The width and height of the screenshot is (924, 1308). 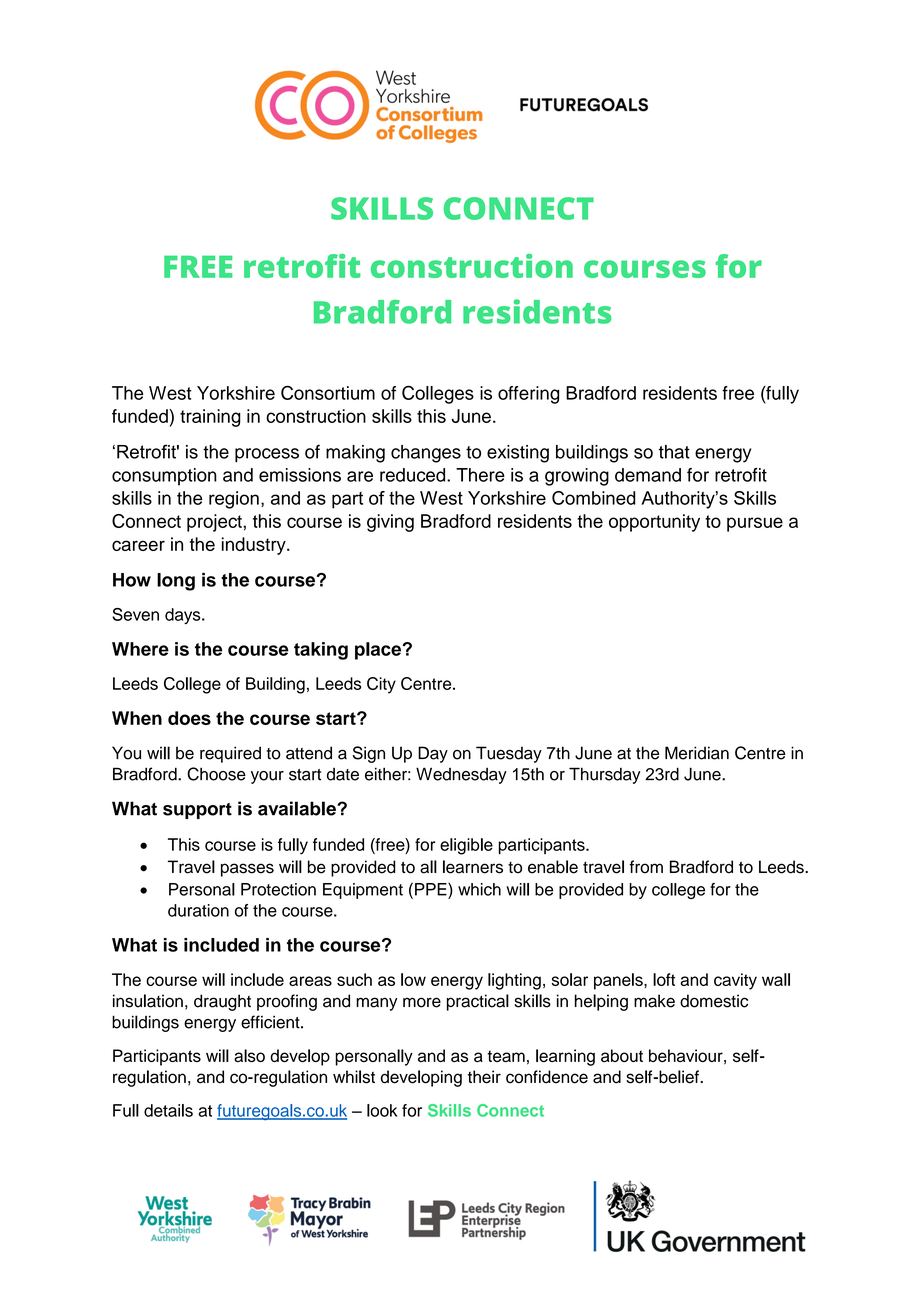 I want to click on training, so click(x=210, y=418).
